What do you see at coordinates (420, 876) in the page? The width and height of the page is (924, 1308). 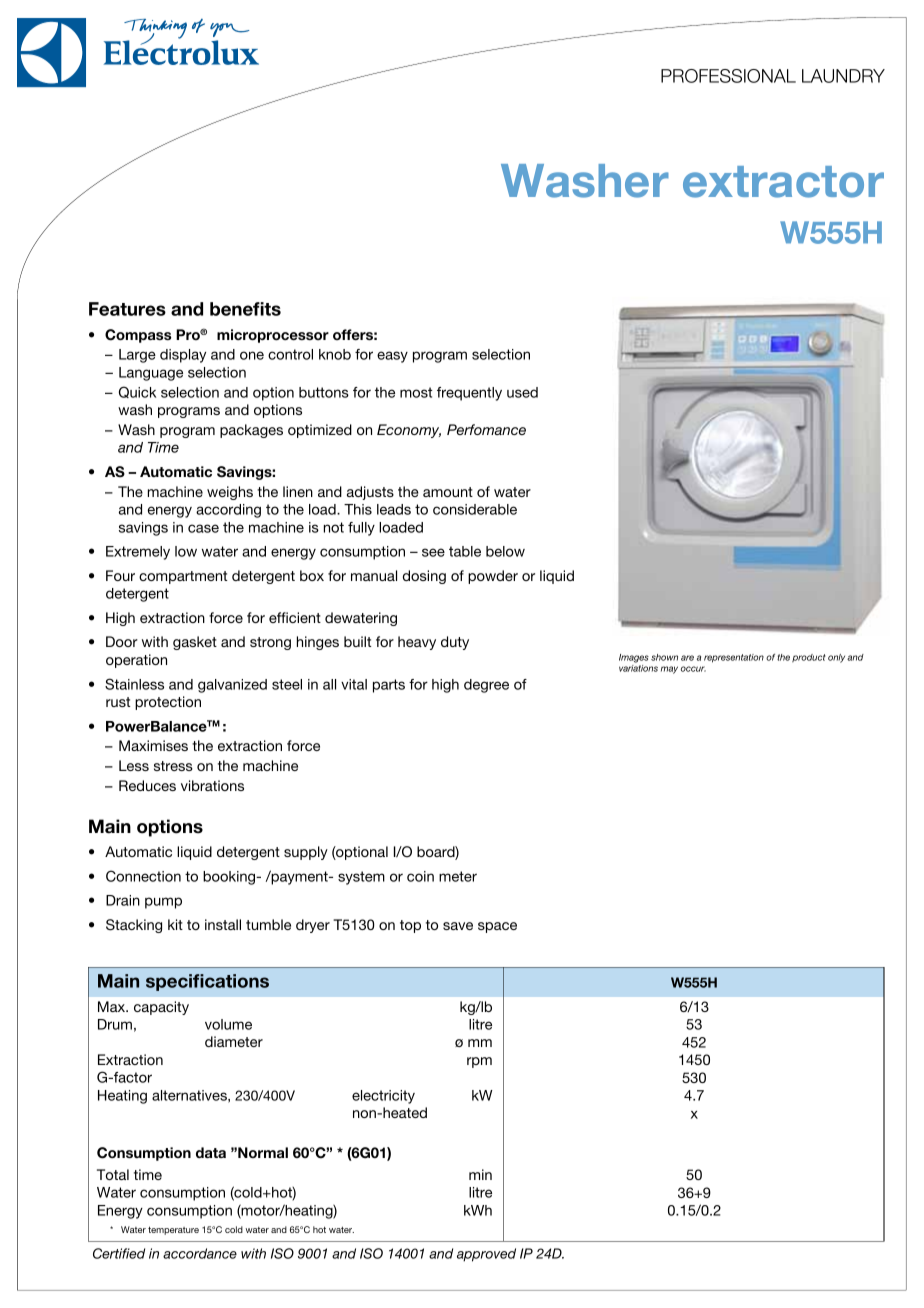 I see `coin` at bounding box center [420, 876].
